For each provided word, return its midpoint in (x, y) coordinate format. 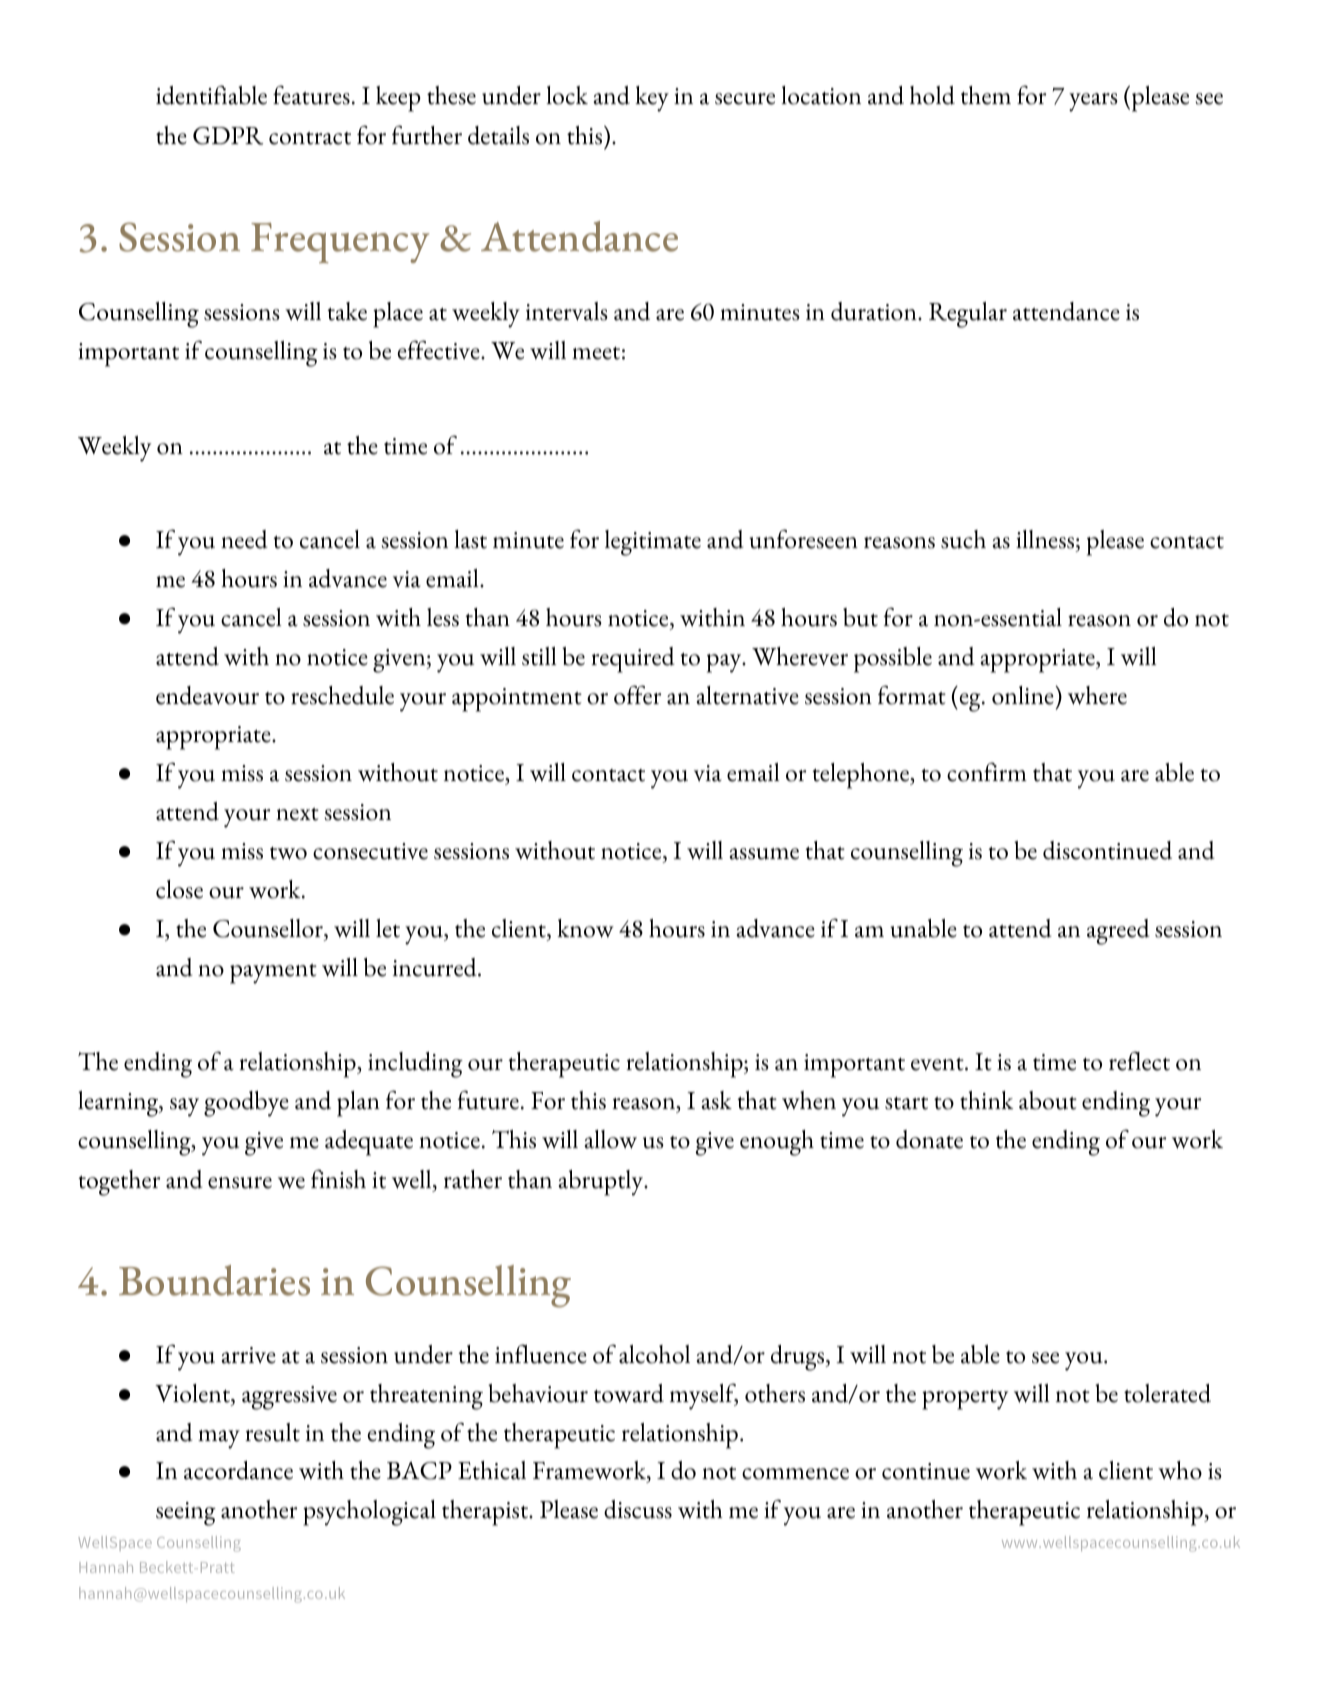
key (652, 99)
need (244, 539)
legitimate (653, 543)
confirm (987, 772)
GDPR (228, 136)
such (963, 539)
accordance (238, 1470)
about (1048, 1100)
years (1093, 102)
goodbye (246, 1104)
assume (764, 854)
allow (610, 1139)
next (297, 814)
